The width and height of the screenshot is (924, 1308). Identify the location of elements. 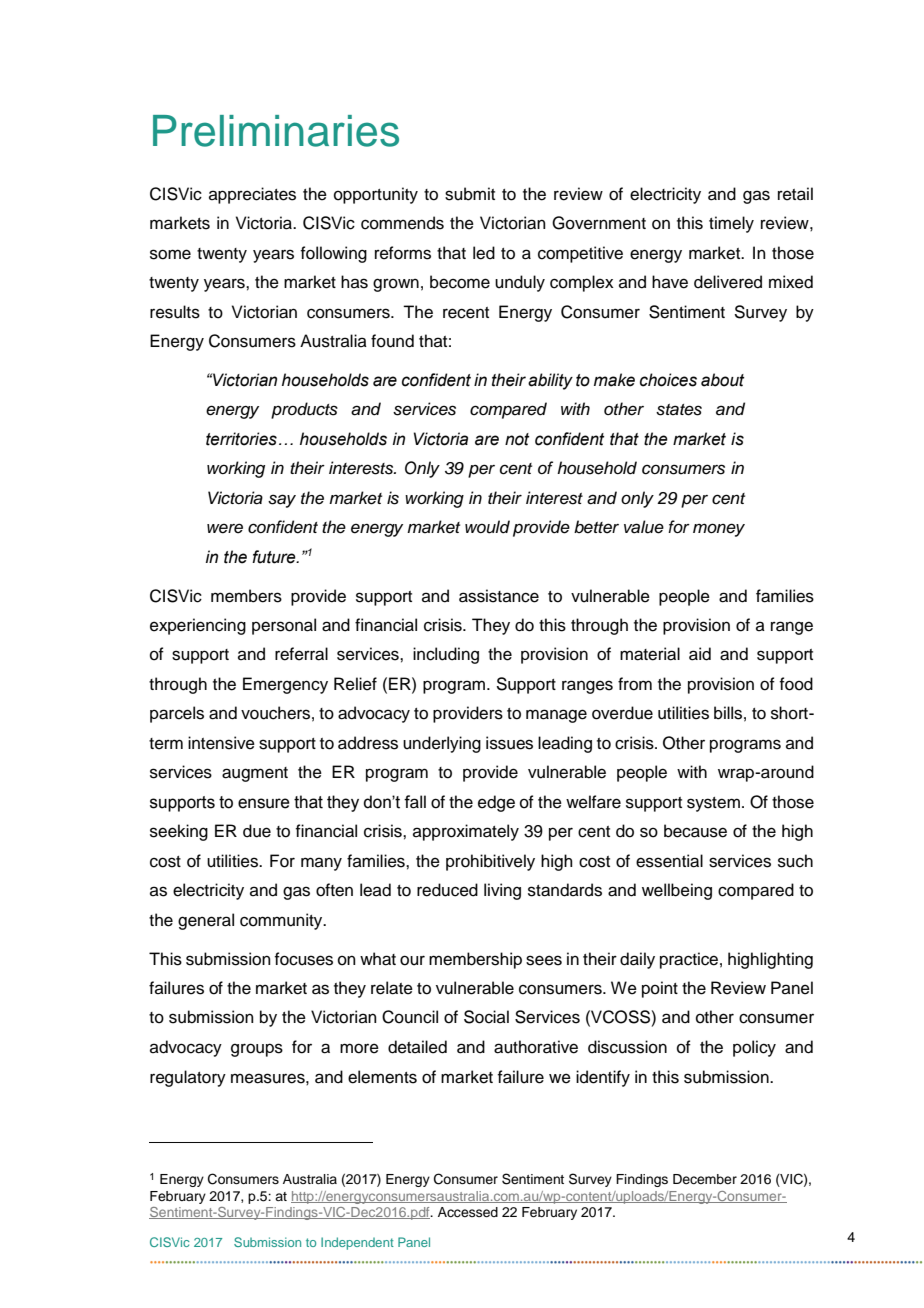
(382, 1077).
